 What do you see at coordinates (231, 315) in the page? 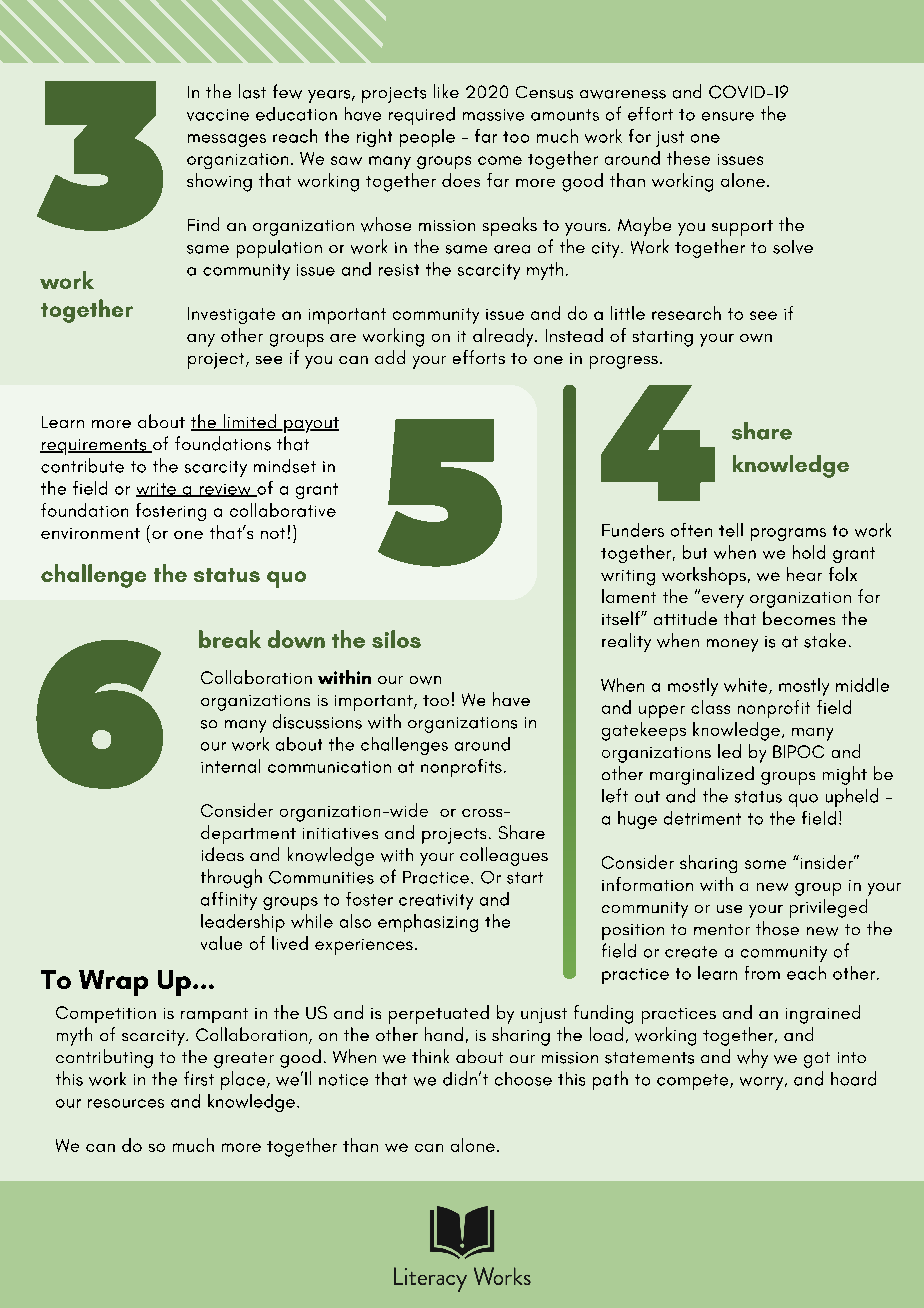
I see `Investigate` at bounding box center [231, 315].
